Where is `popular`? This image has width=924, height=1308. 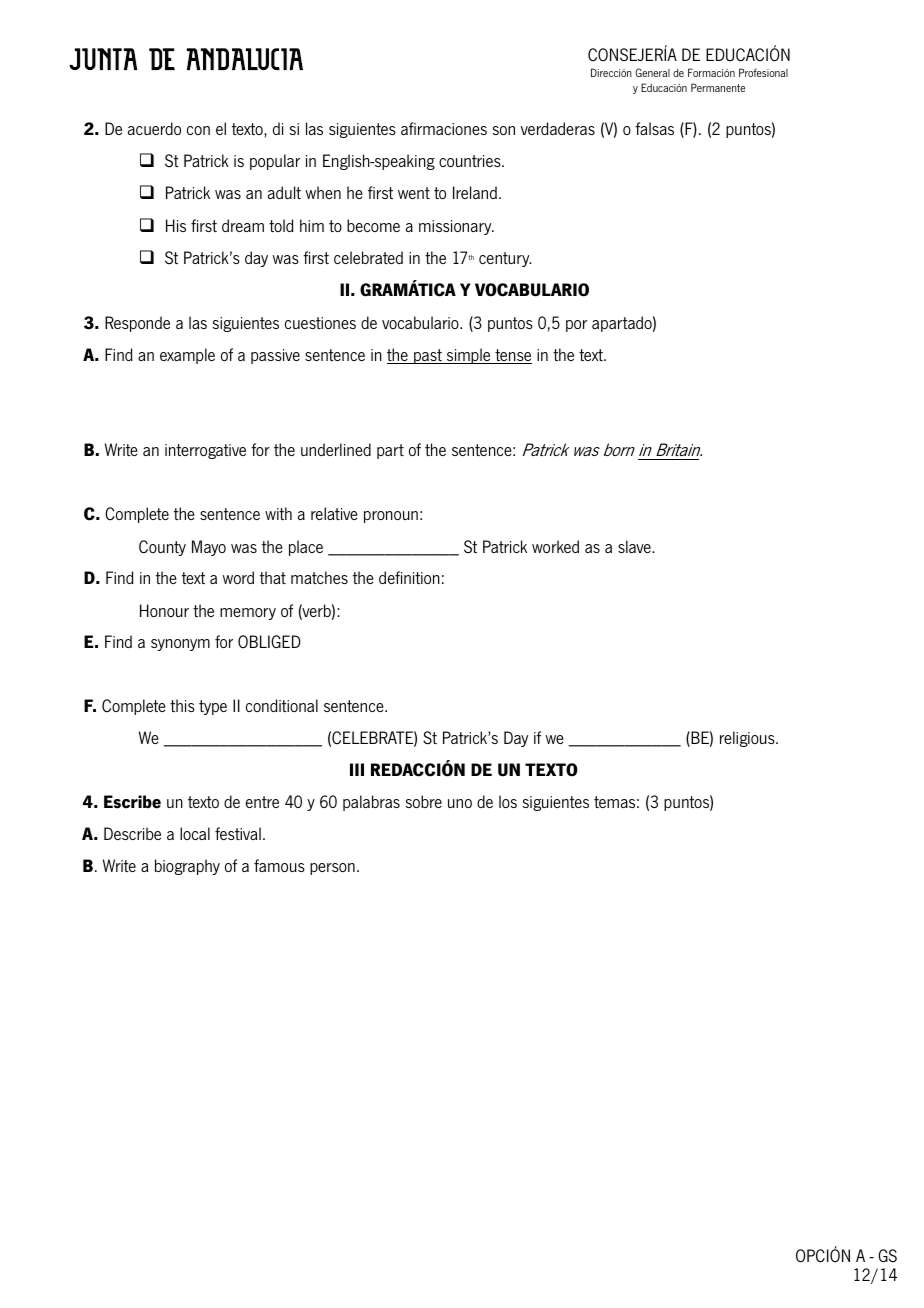
popular is located at coordinates (275, 162).
